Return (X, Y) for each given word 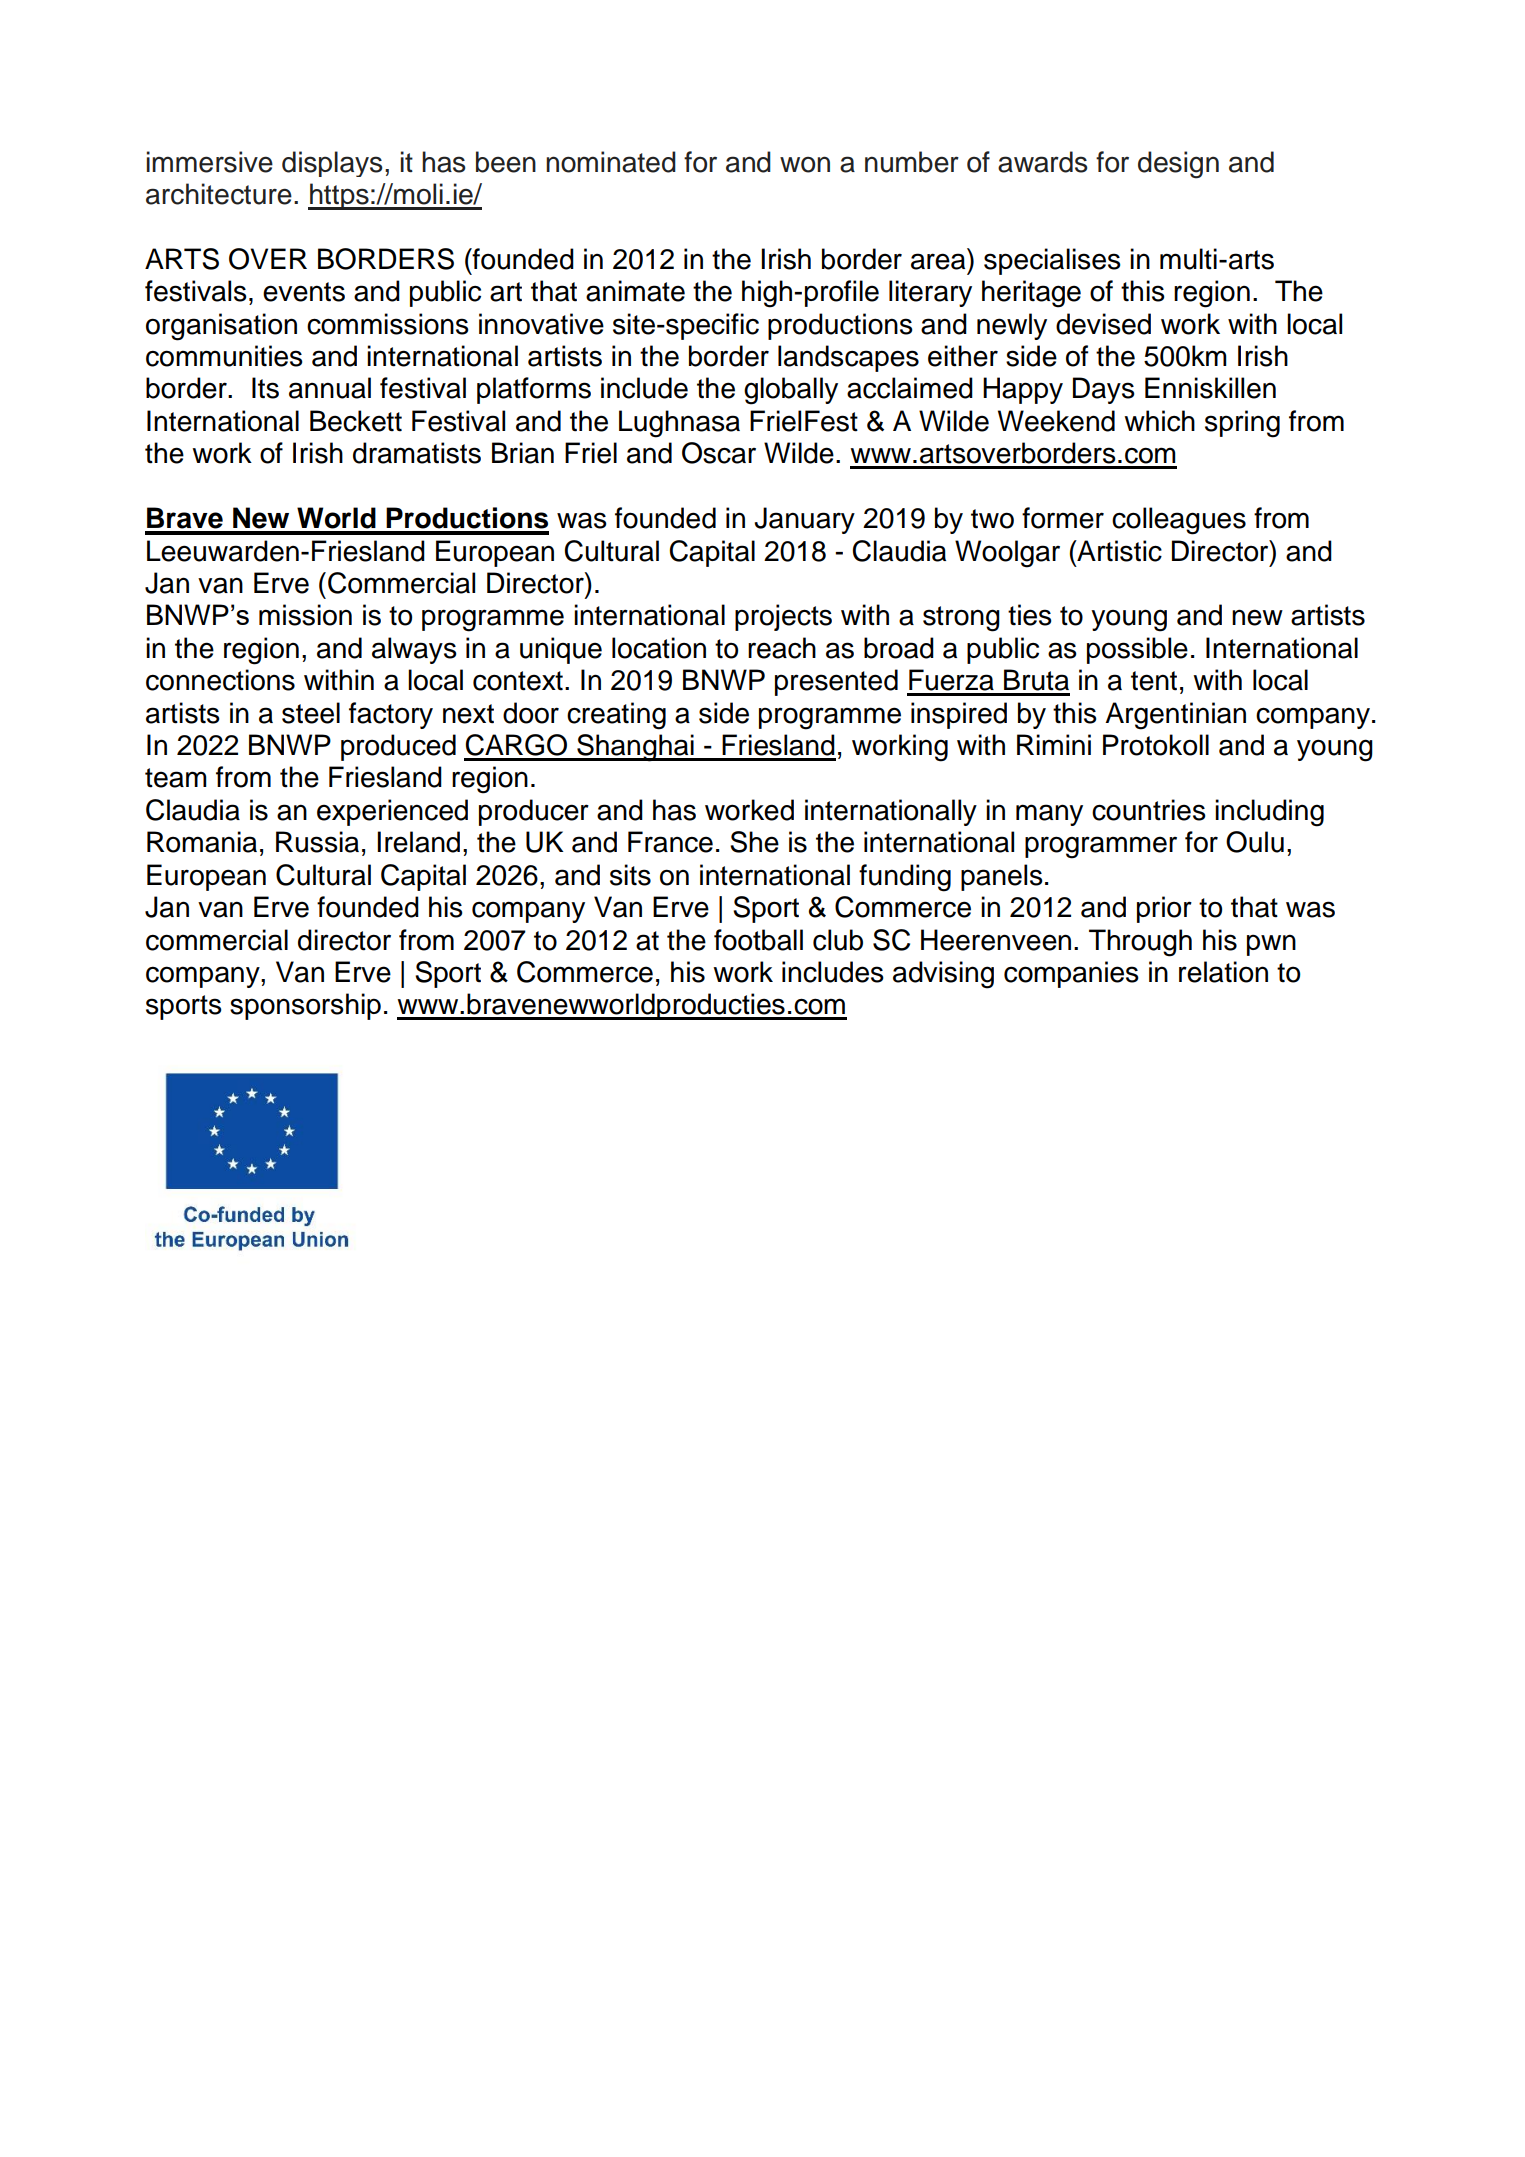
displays (332, 164)
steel (311, 713)
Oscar (719, 453)
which (1159, 421)
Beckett (356, 421)
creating (616, 716)
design (1178, 165)
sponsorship (305, 1006)
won (805, 164)
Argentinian (1175, 716)
